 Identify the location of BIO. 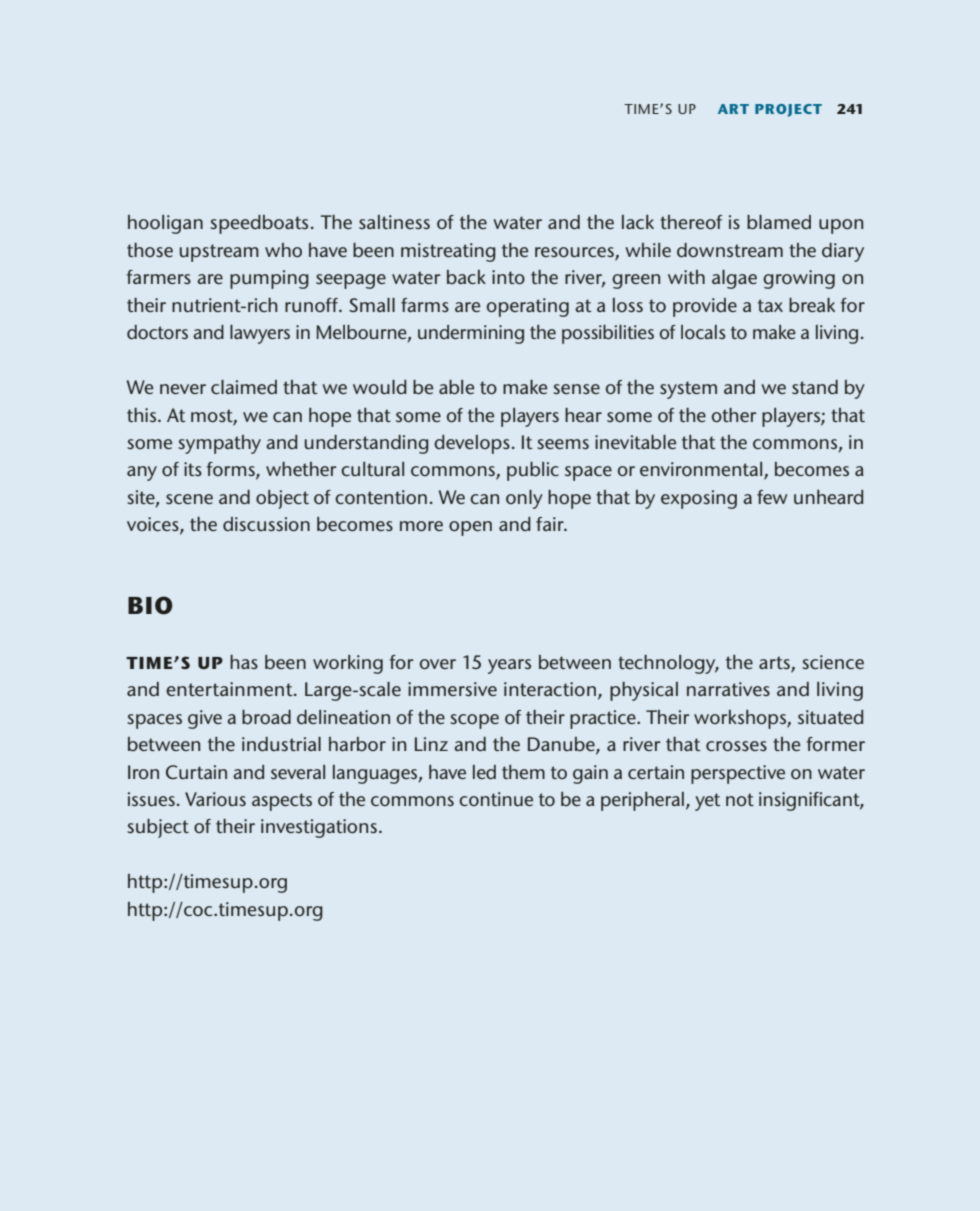
(150, 605).
